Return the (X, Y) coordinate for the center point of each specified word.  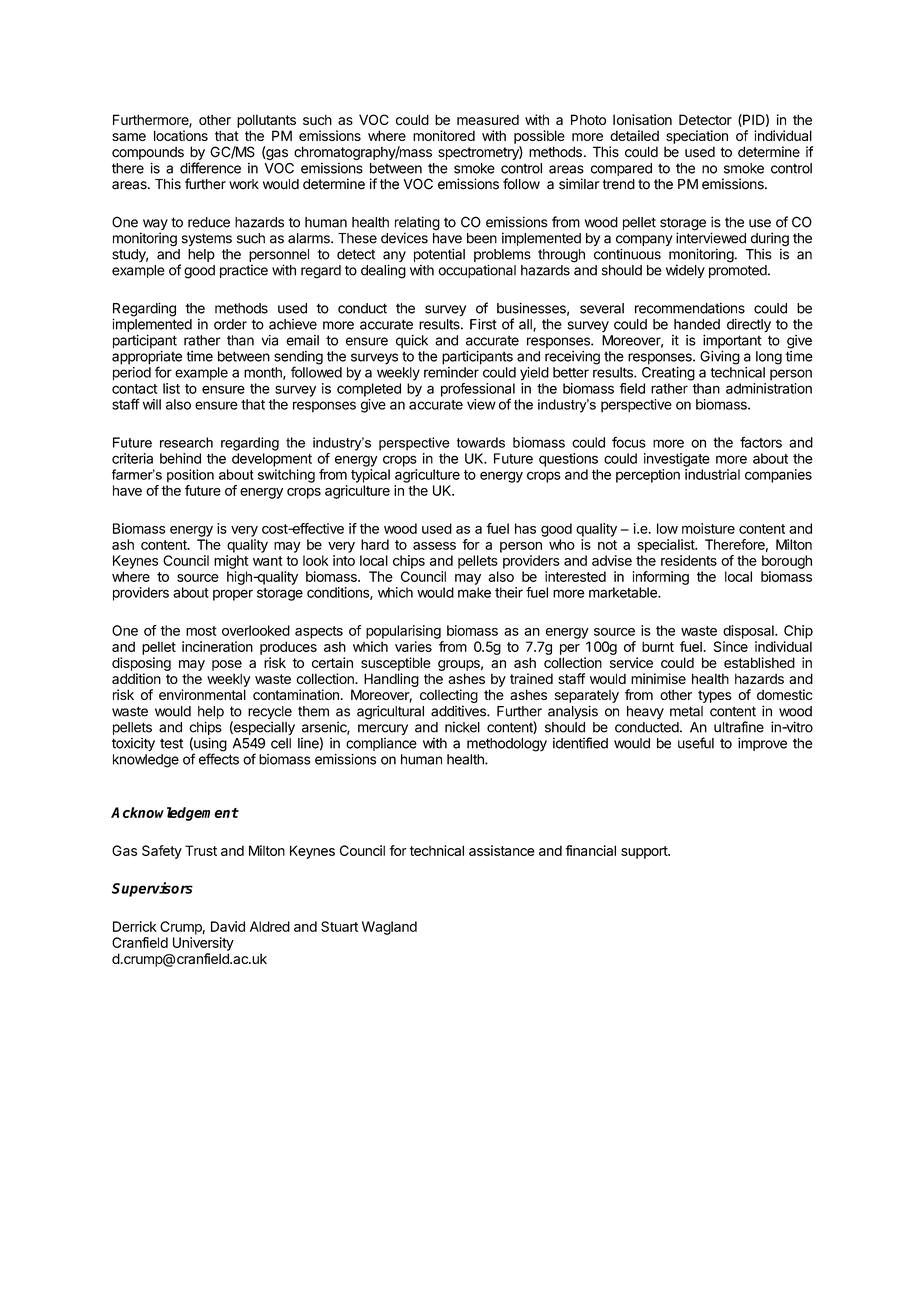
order (230, 324)
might (231, 562)
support (645, 852)
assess (434, 546)
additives (459, 711)
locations (181, 135)
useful (696, 743)
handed (697, 324)
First (483, 324)
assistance (502, 850)
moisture (708, 528)
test (171, 743)
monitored (444, 135)
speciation (697, 137)
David (228, 926)
